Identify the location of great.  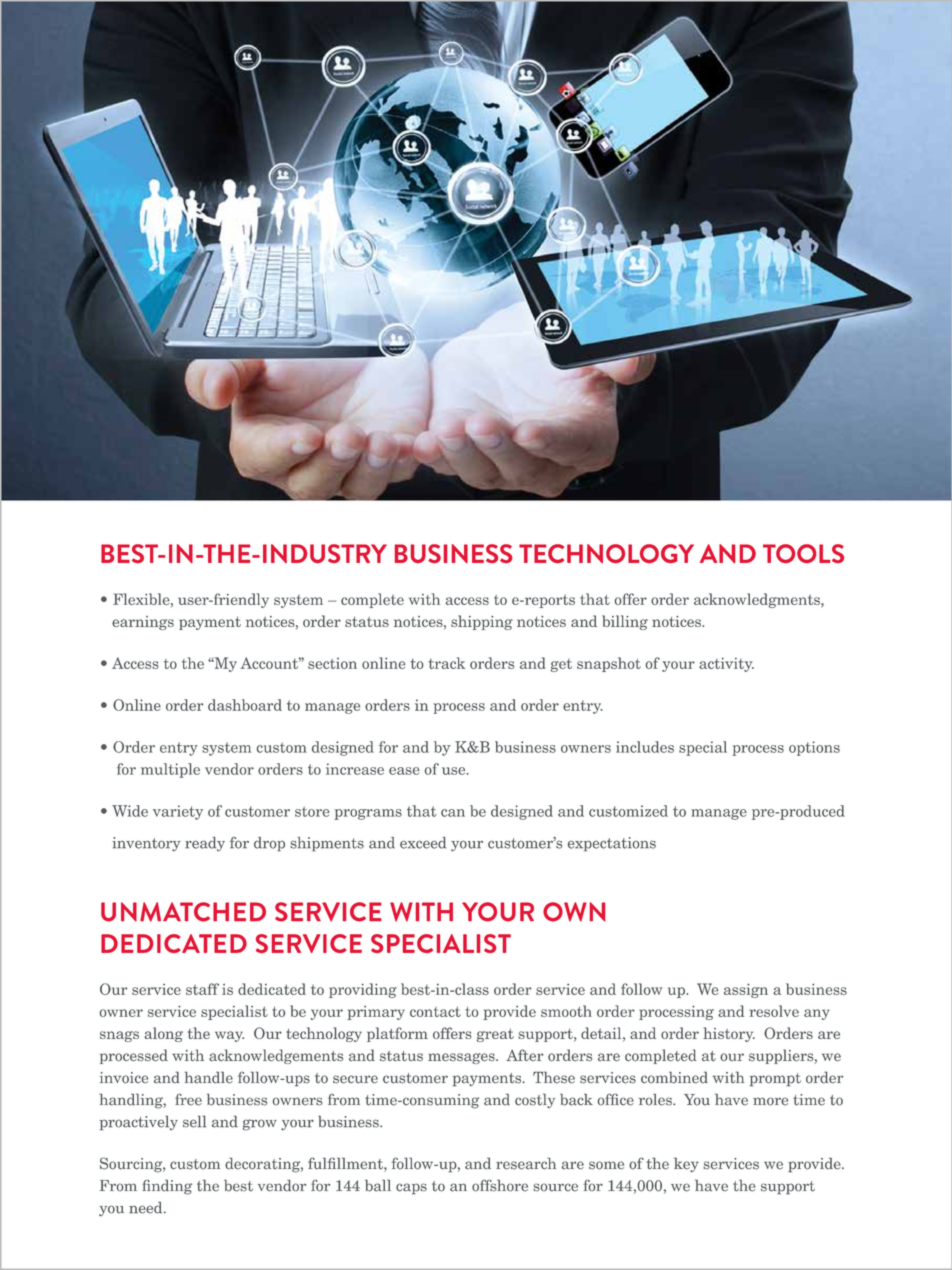
(495, 1035).
